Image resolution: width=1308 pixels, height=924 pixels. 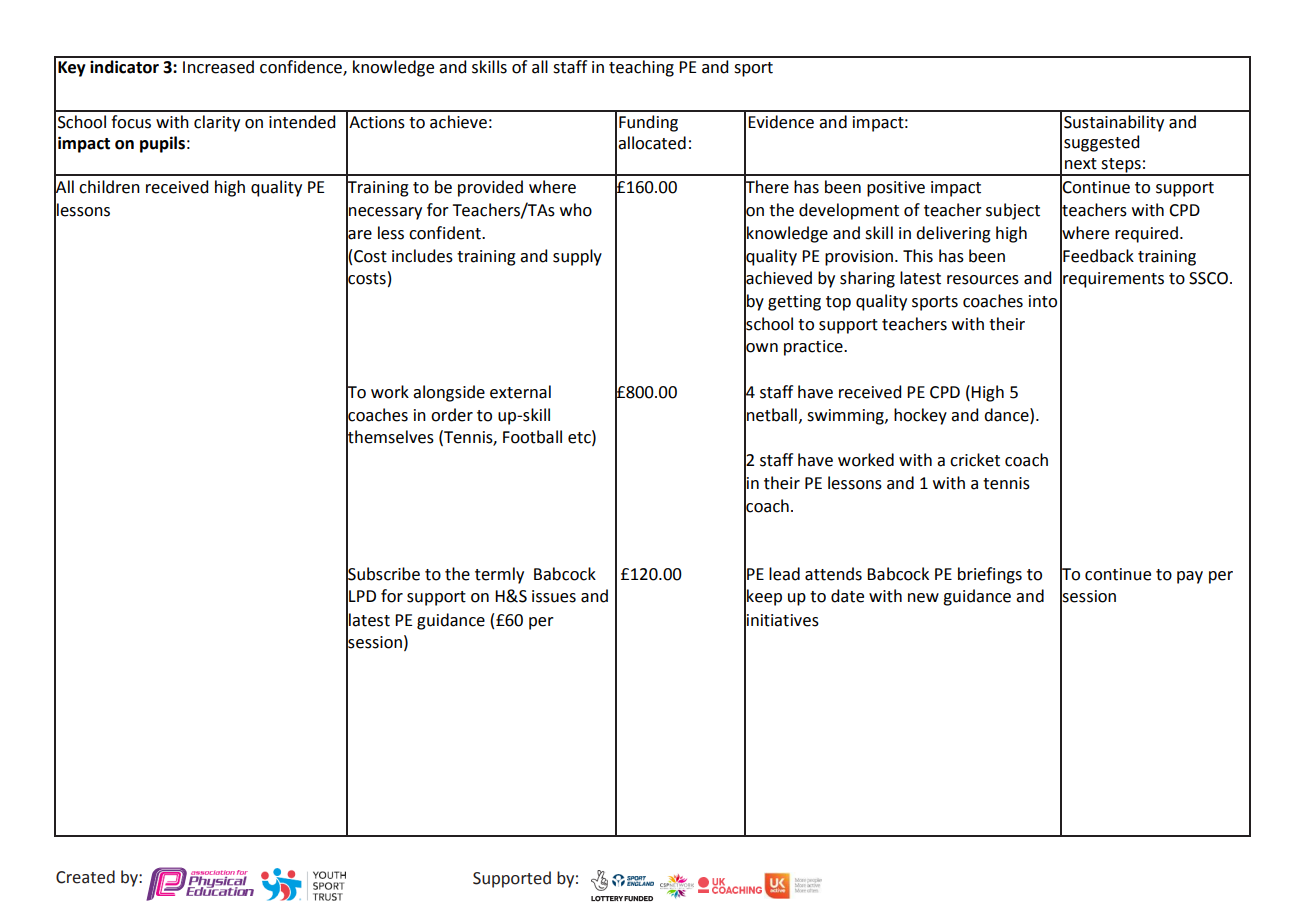 I want to click on Funding, so click(x=648, y=123).
